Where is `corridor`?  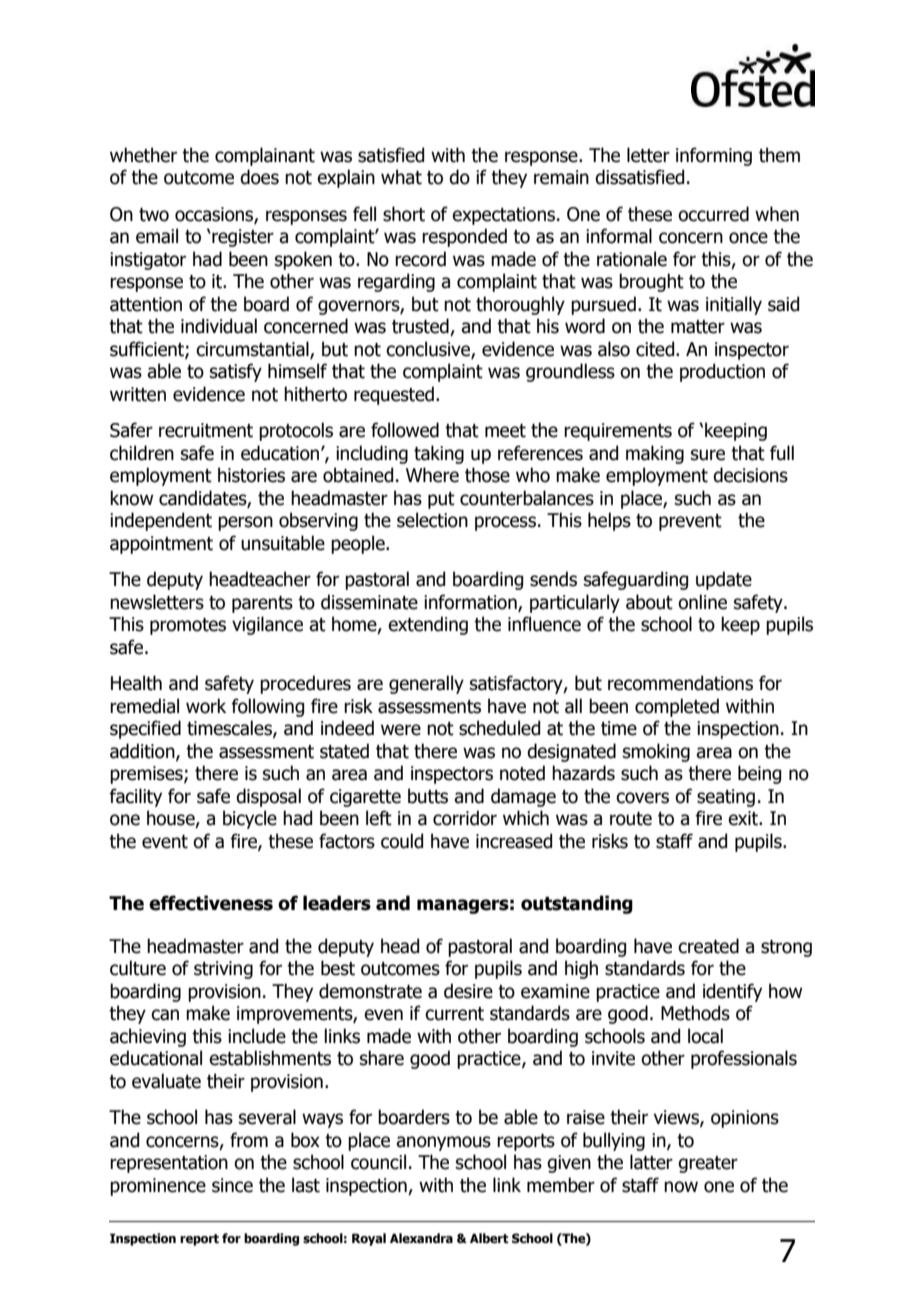
corridor is located at coordinates (465, 818).
